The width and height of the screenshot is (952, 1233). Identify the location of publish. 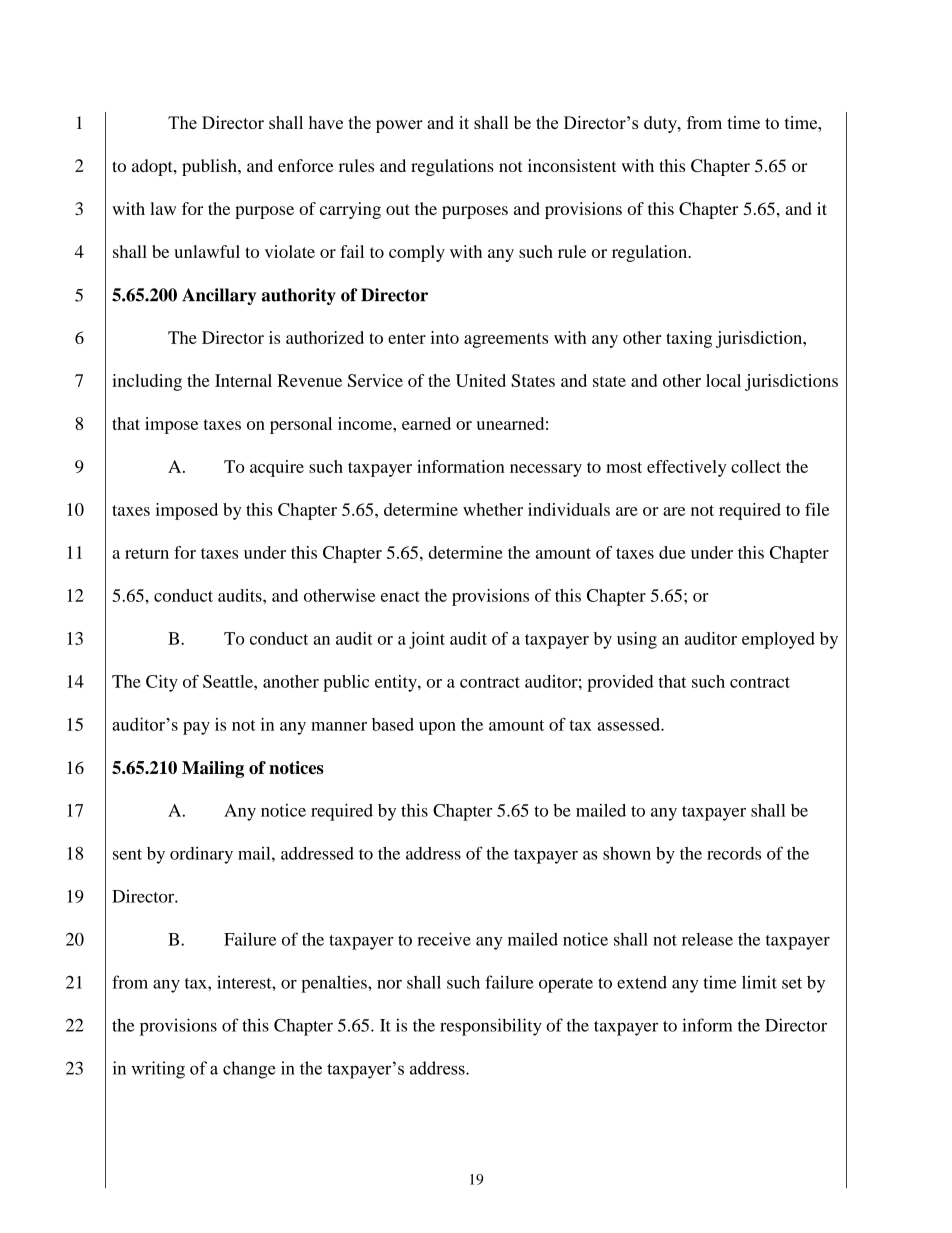
(210, 167).
